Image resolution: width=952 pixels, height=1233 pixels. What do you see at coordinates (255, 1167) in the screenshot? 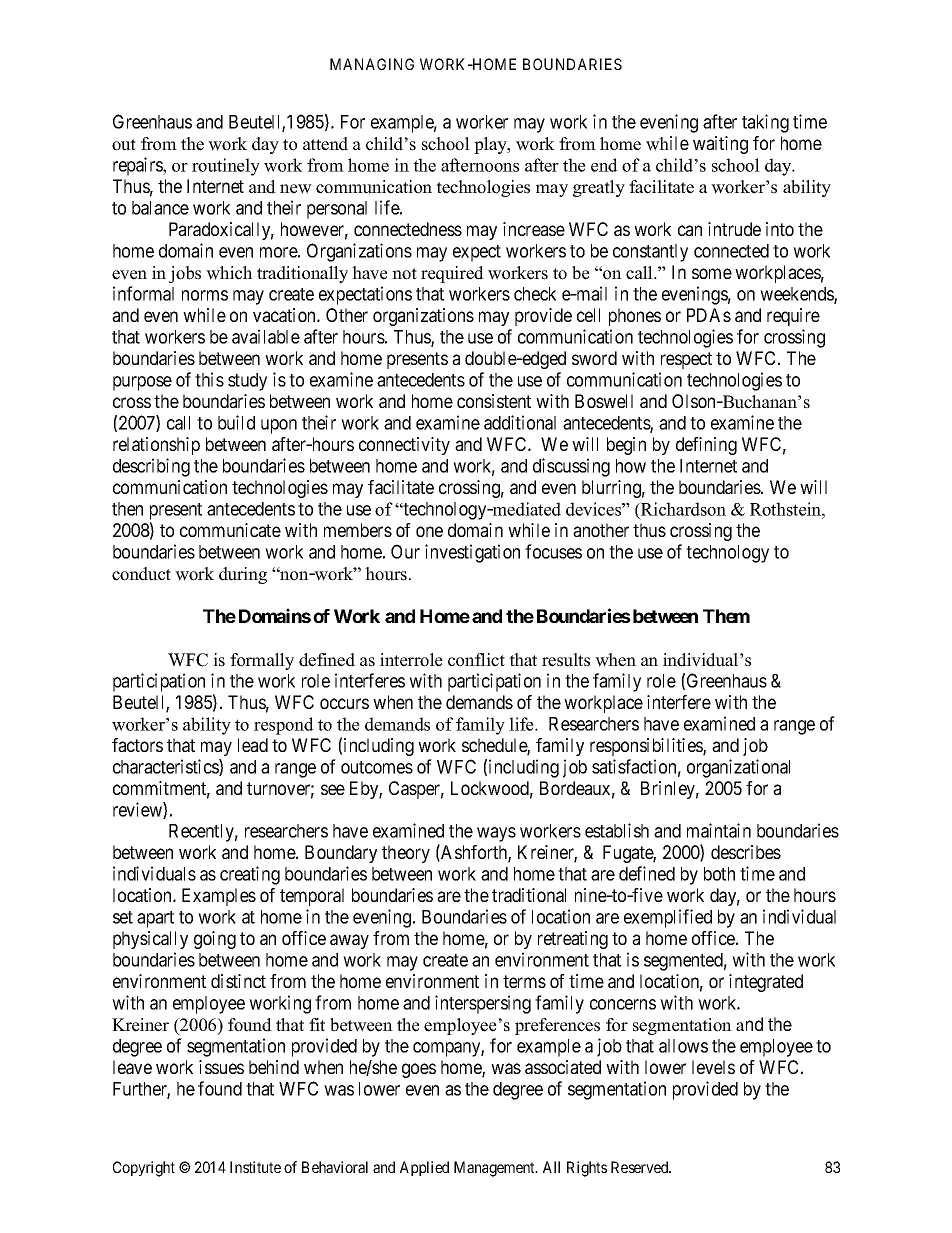
I see `Institute` at bounding box center [255, 1167].
